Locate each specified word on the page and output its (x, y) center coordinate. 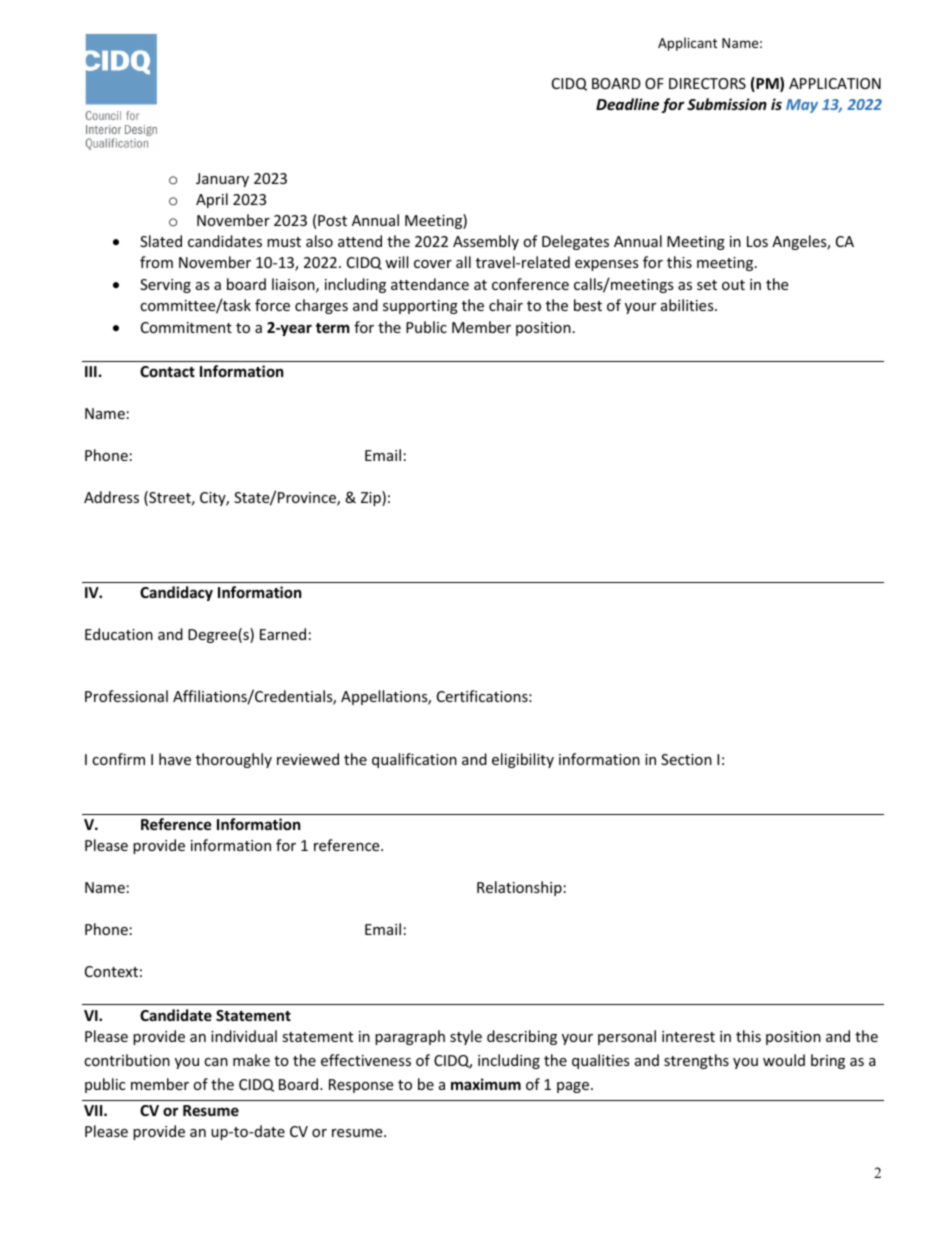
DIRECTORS (707, 83)
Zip (372, 498)
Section (686, 759)
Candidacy (176, 593)
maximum (486, 1084)
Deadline (627, 104)
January (222, 180)
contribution (127, 1060)
